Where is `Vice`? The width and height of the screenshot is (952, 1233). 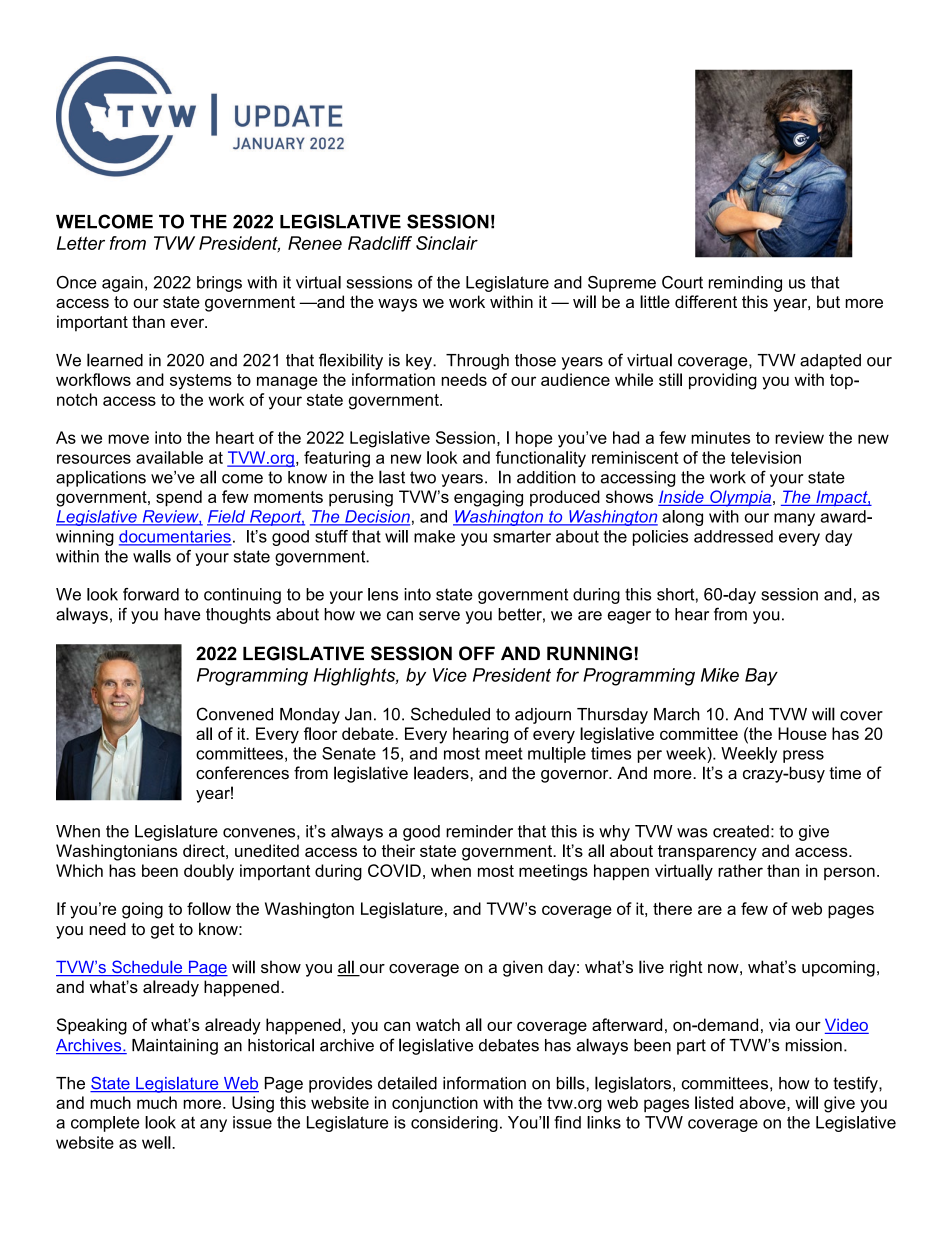 Vice is located at coordinates (450, 675).
